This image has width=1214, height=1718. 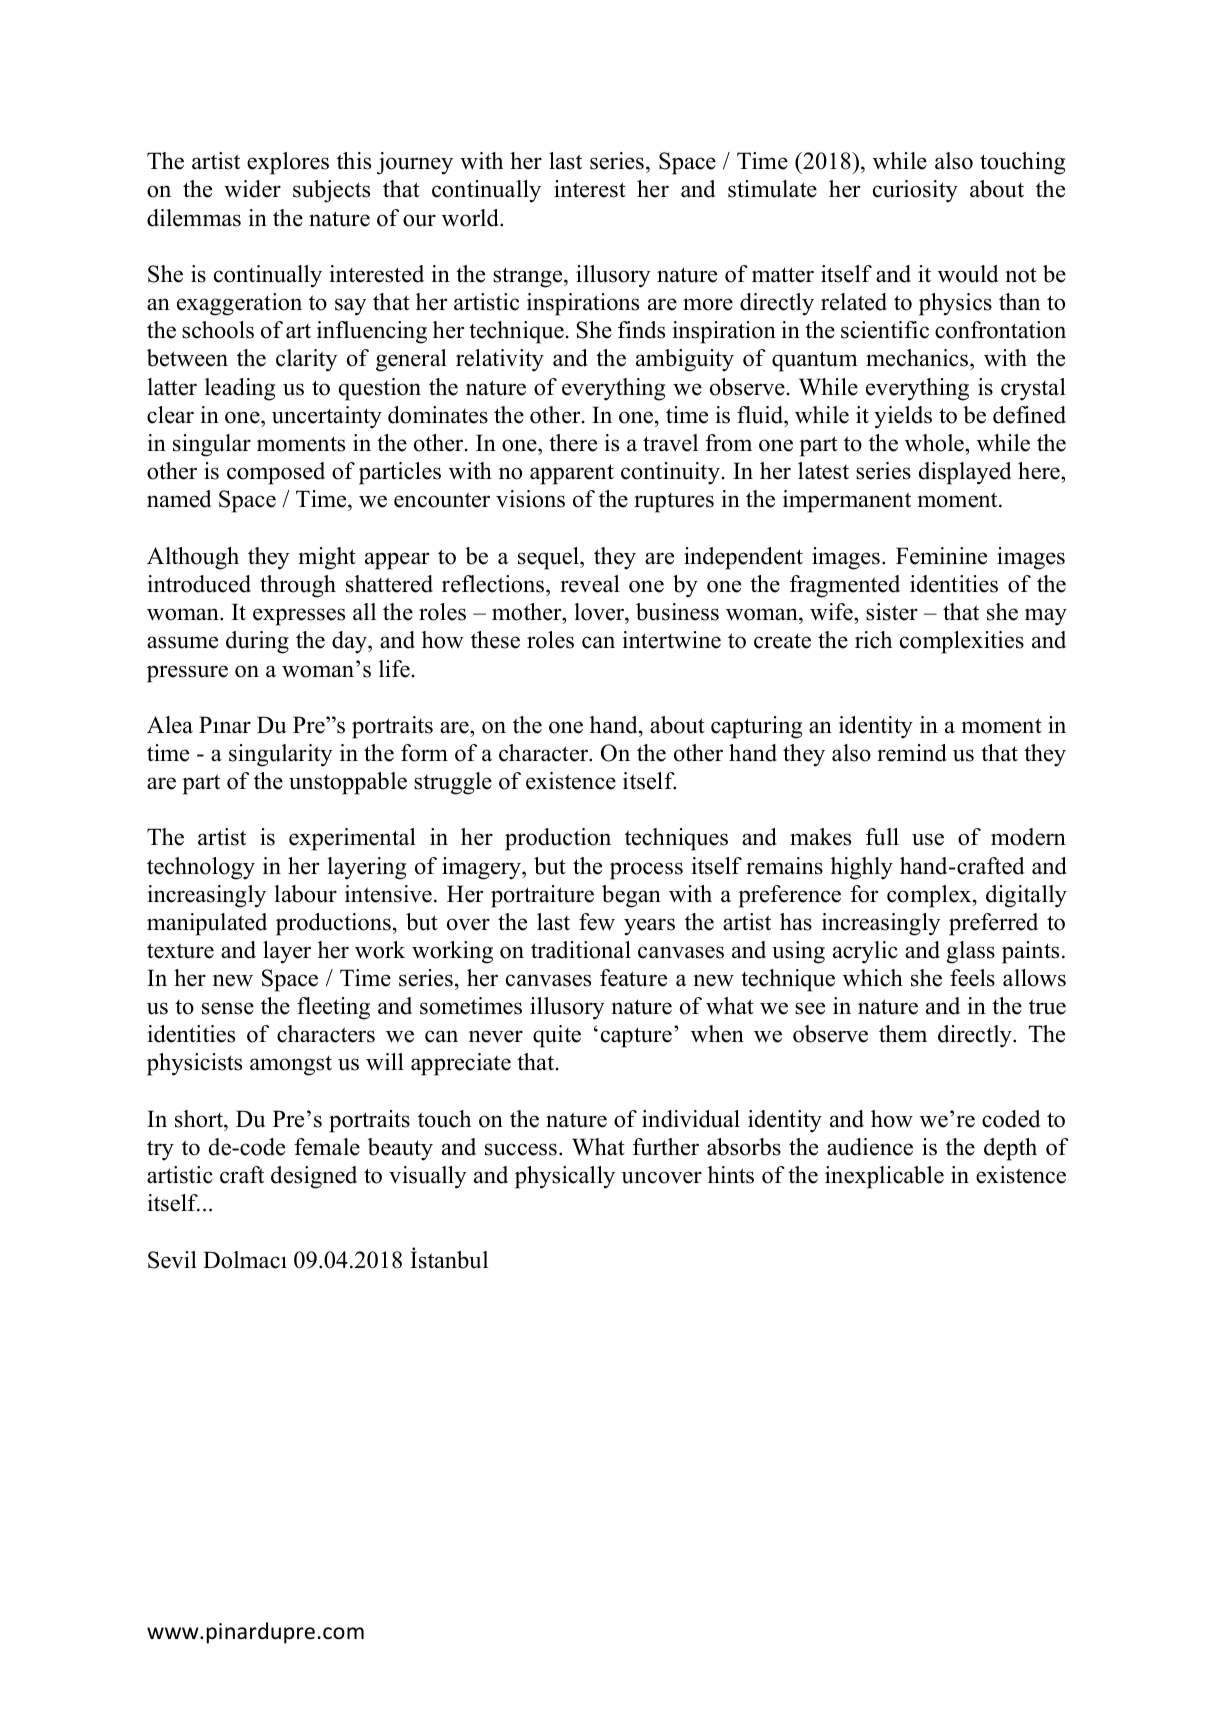 What do you see at coordinates (327, 1147) in the image?
I see `female` at bounding box center [327, 1147].
